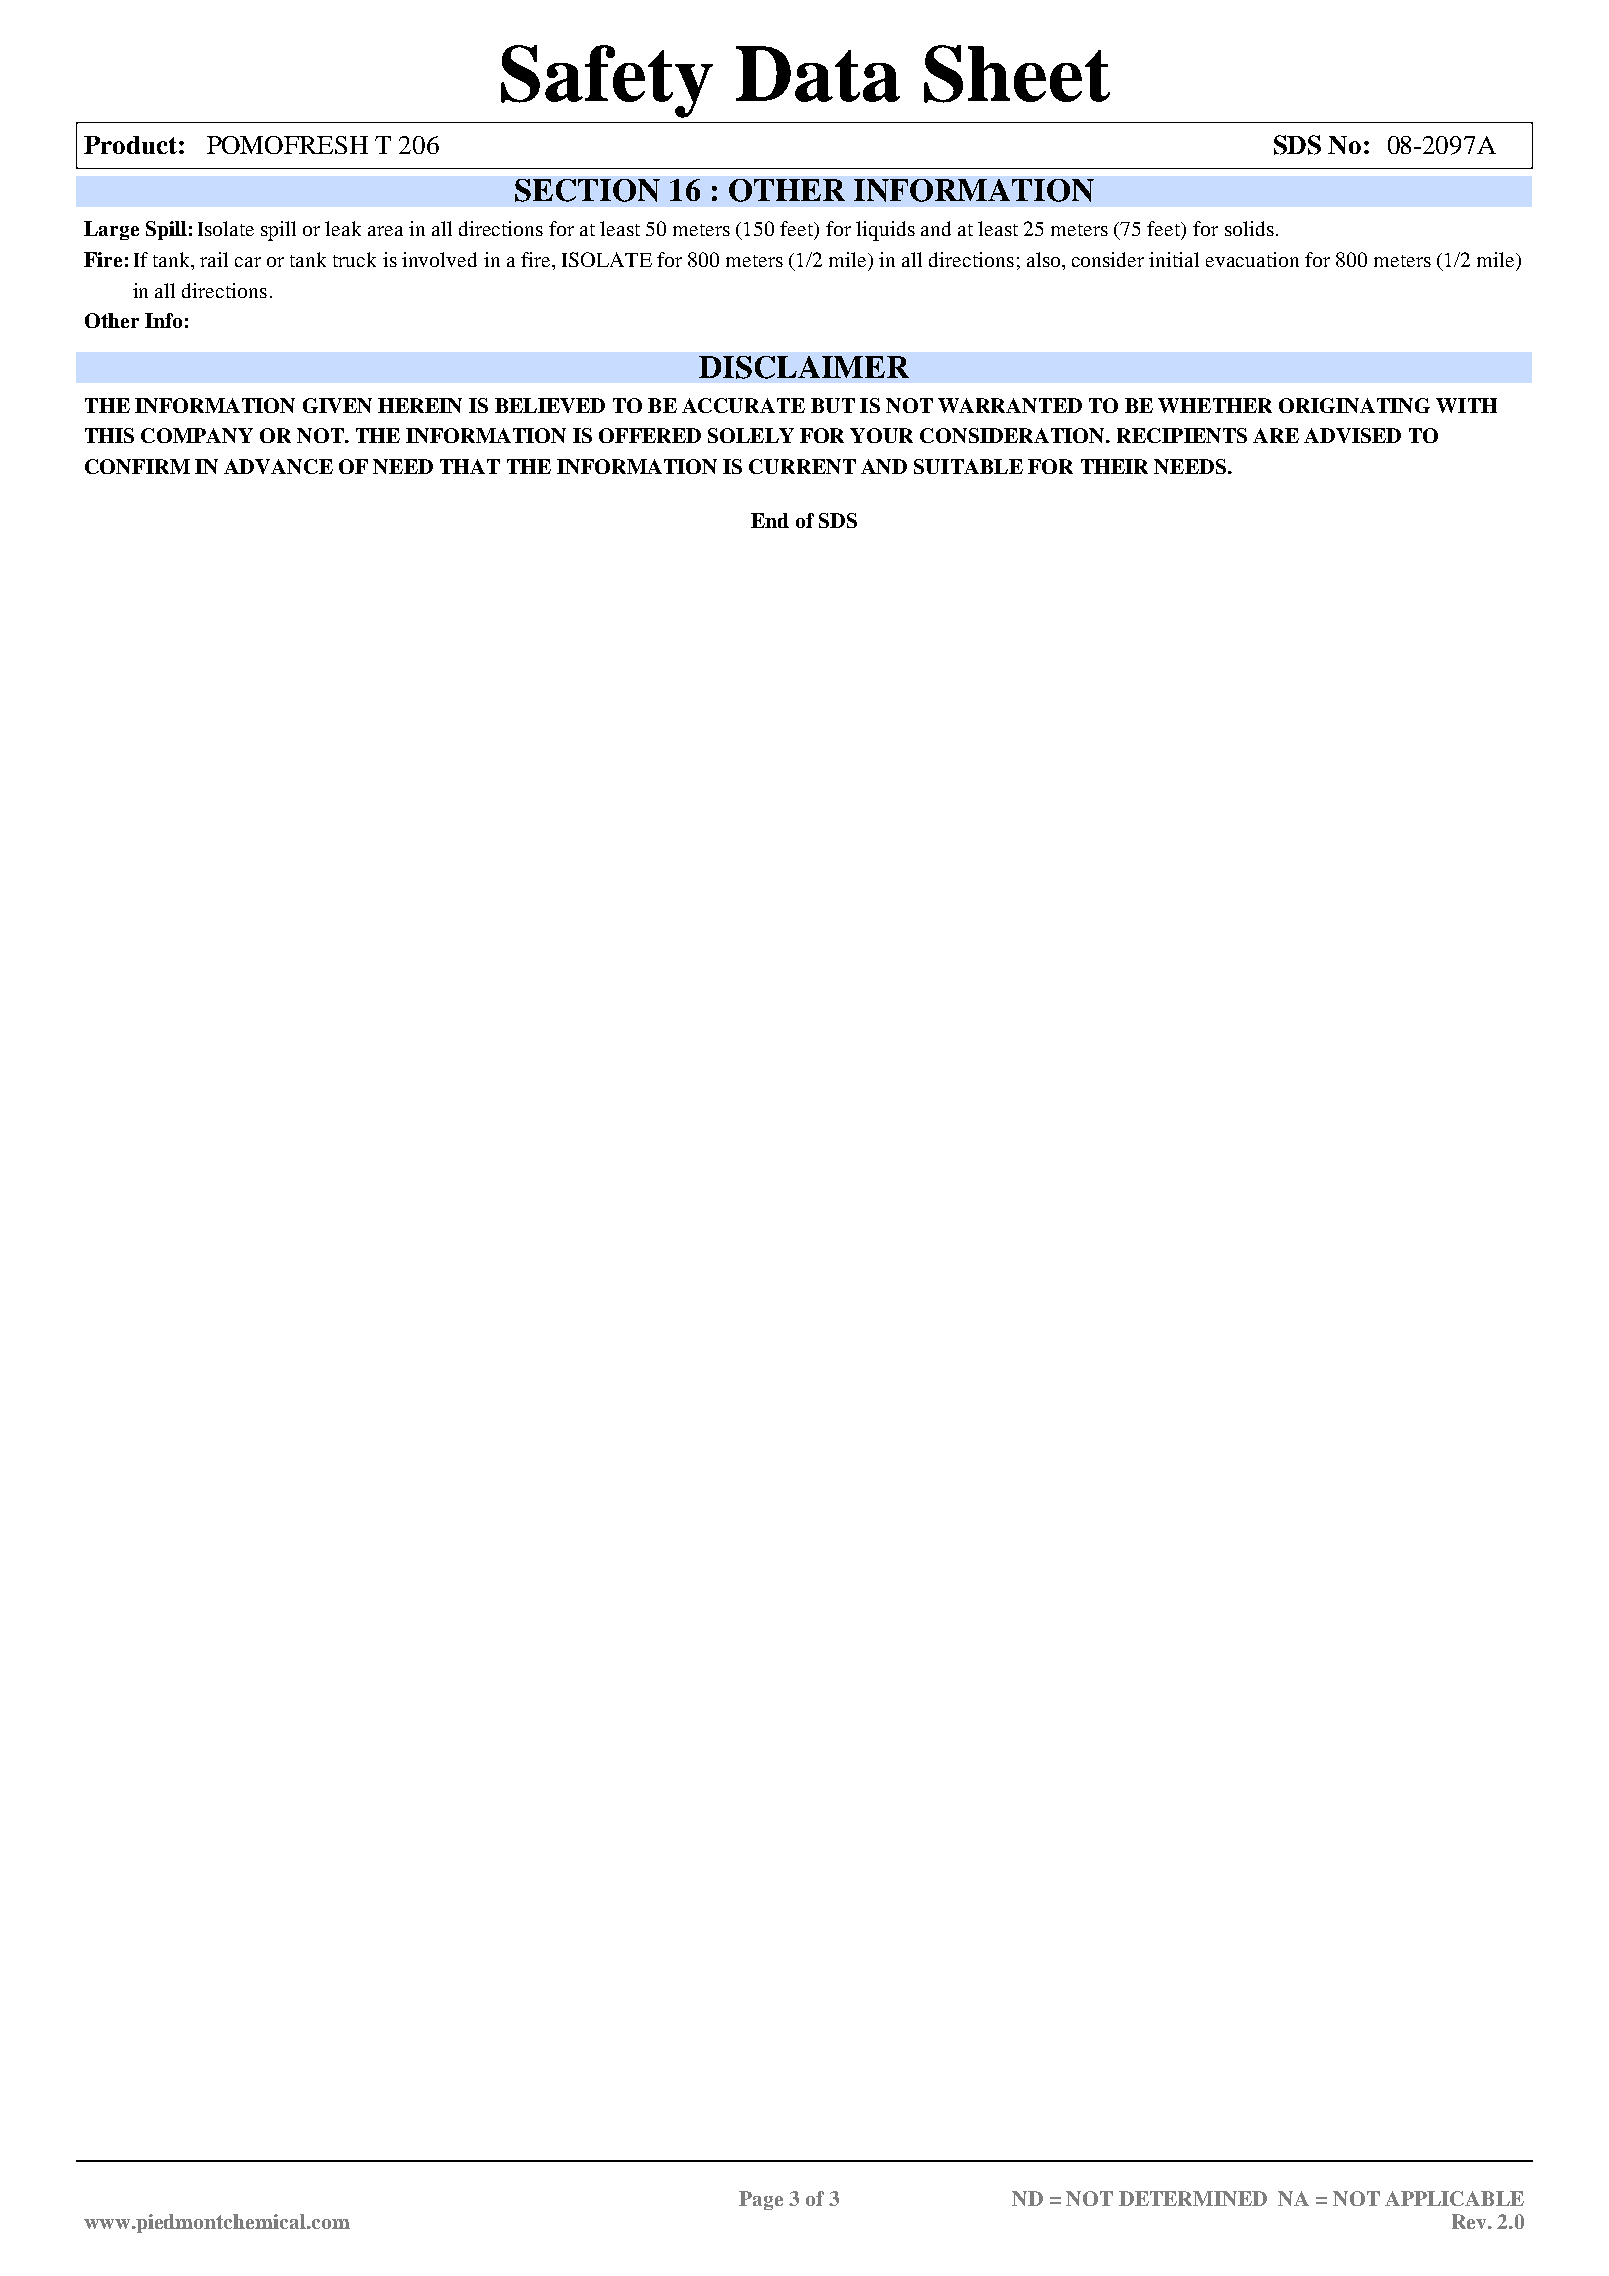 The width and height of the document is (1609, 2276). Describe the element at coordinates (1193, 2198) in the document. I see `DETERMINED` at that location.
